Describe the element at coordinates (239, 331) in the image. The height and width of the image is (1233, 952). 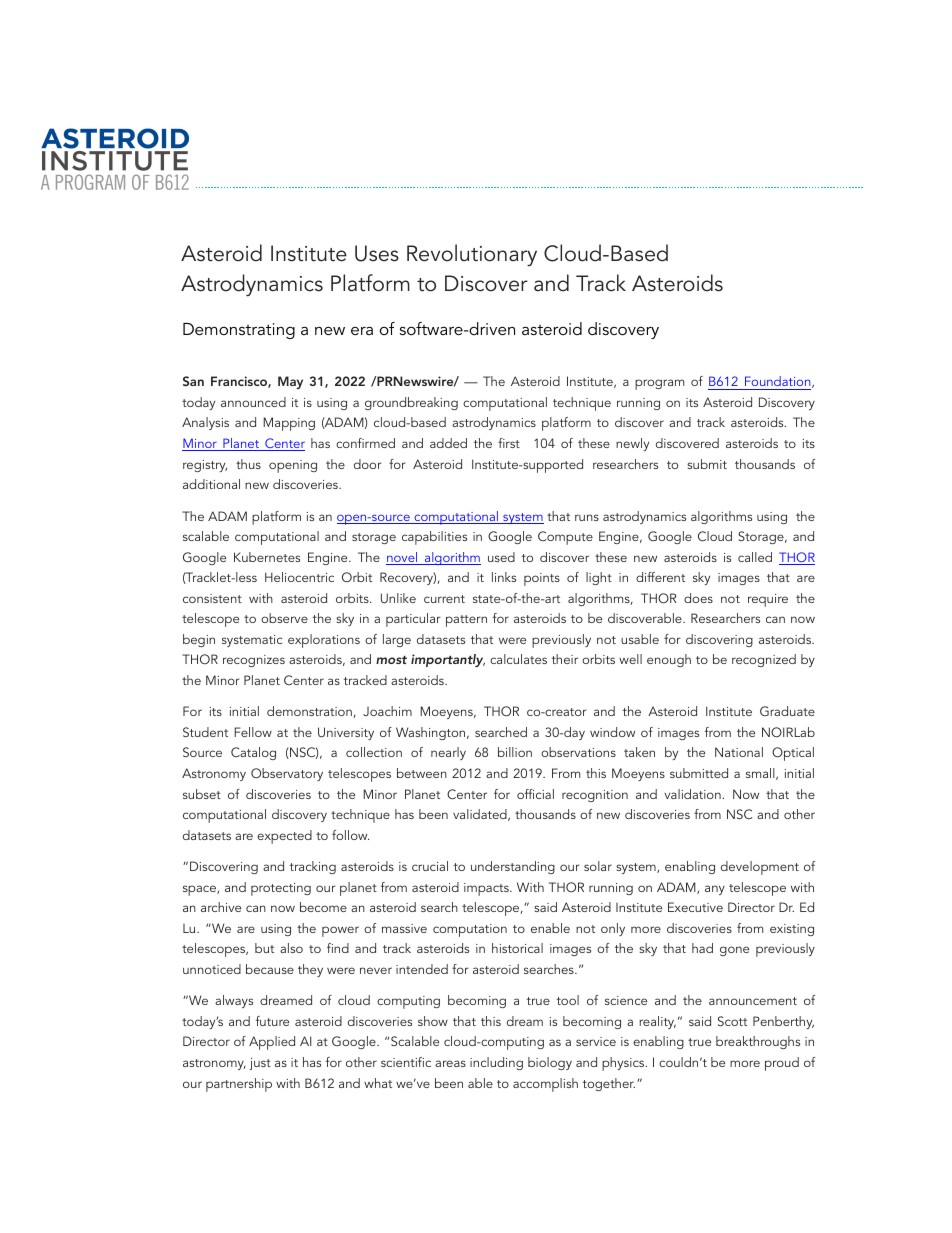
I see `Demonstrating` at that location.
